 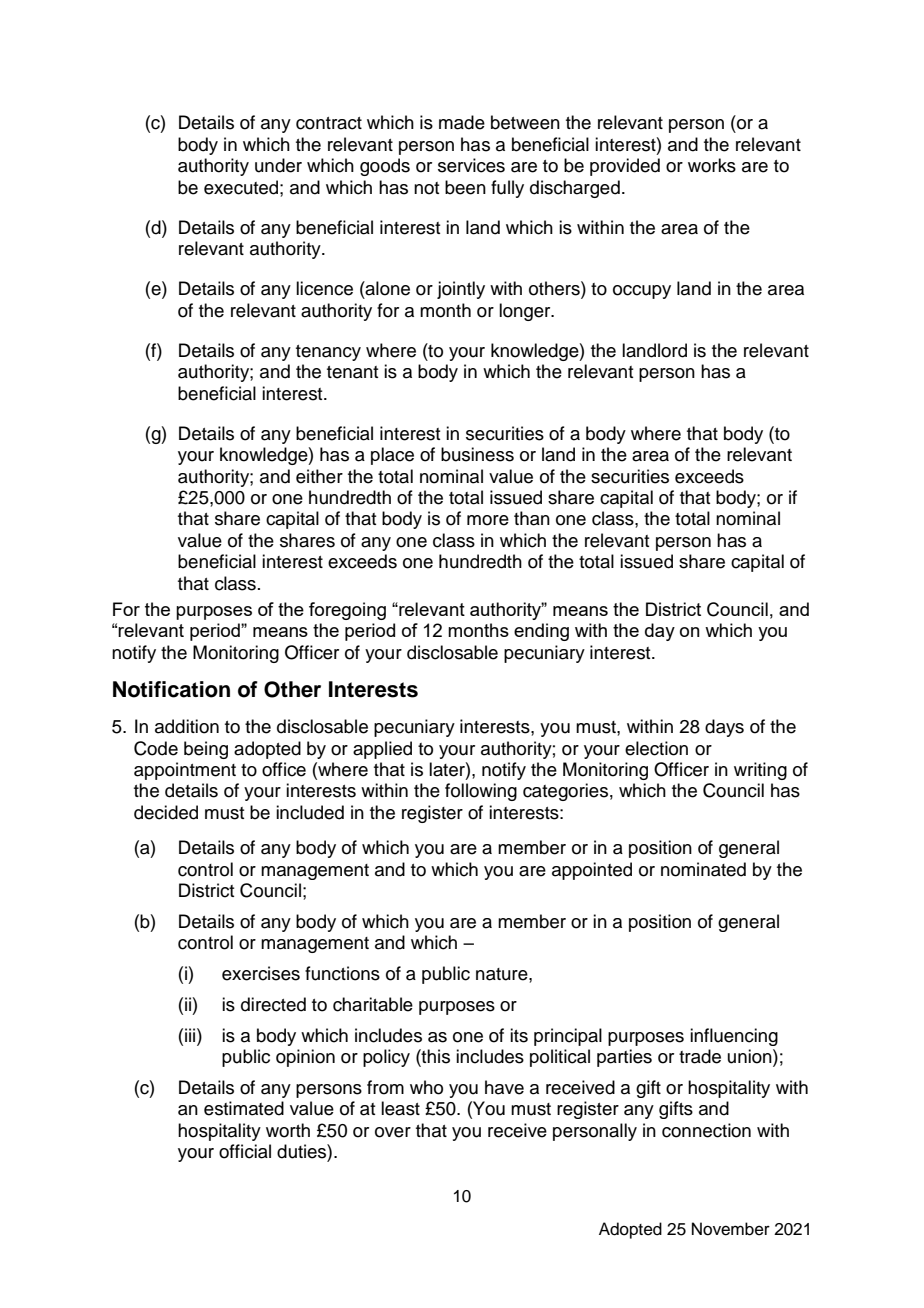 I want to click on under, so click(x=278, y=165).
